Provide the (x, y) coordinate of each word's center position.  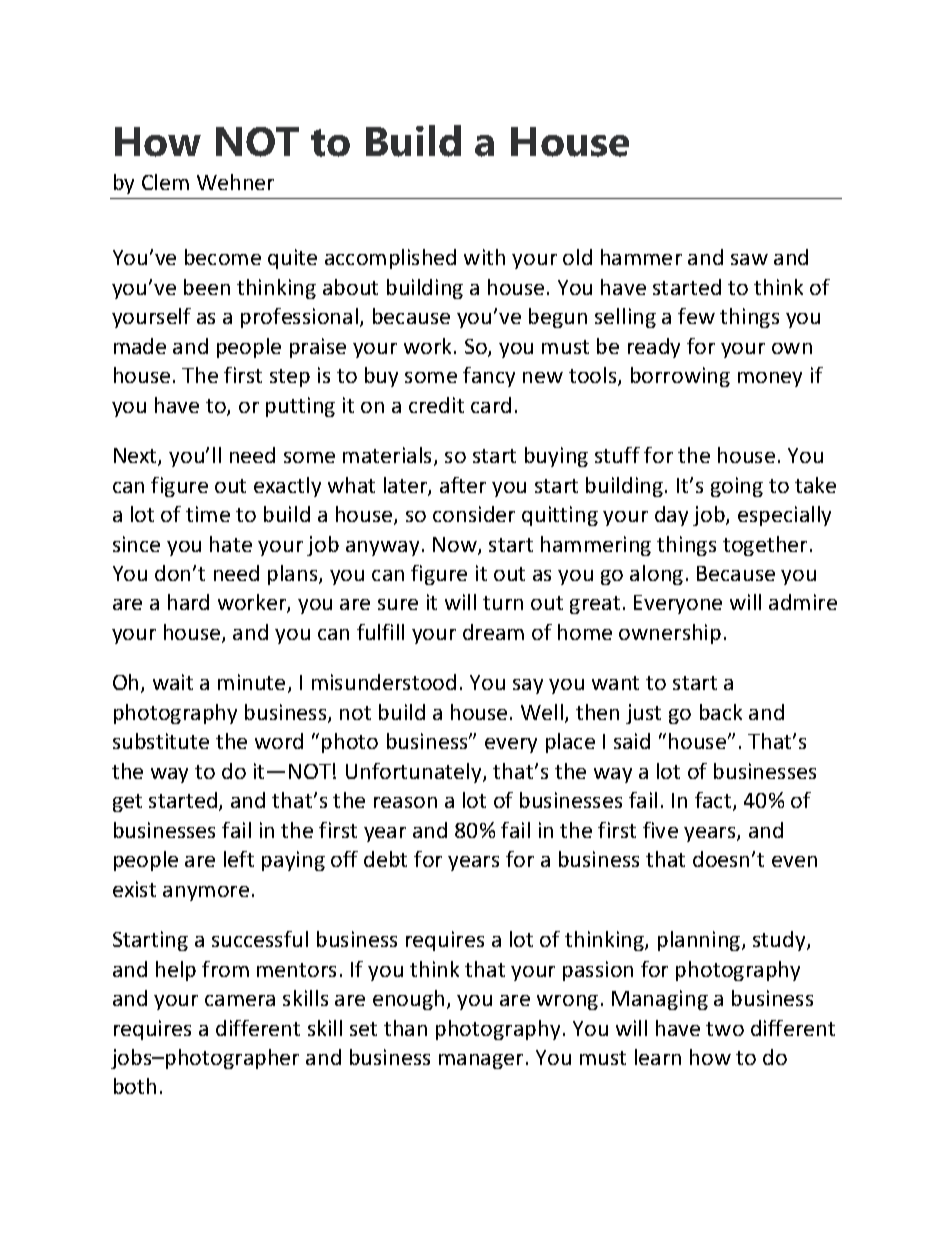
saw (749, 259)
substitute (161, 741)
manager (481, 1061)
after (463, 485)
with (484, 257)
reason (405, 802)
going (737, 487)
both (135, 1086)
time (208, 514)
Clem (165, 182)
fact (714, 801)
